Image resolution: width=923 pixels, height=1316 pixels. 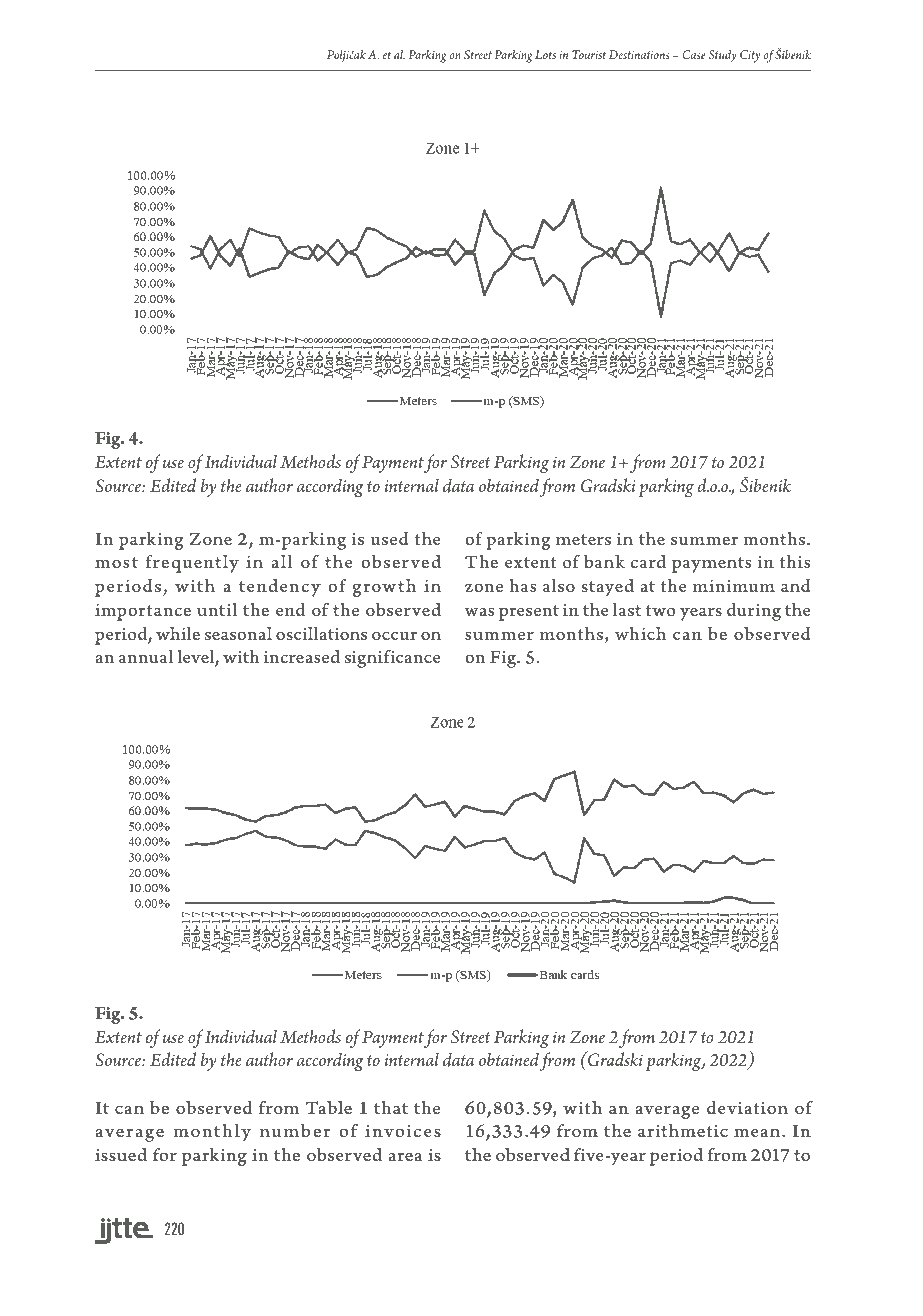 What do you see at coordinates (583, 539) in the screenshot?
I see `meters` at bounding box center [583, 539].
